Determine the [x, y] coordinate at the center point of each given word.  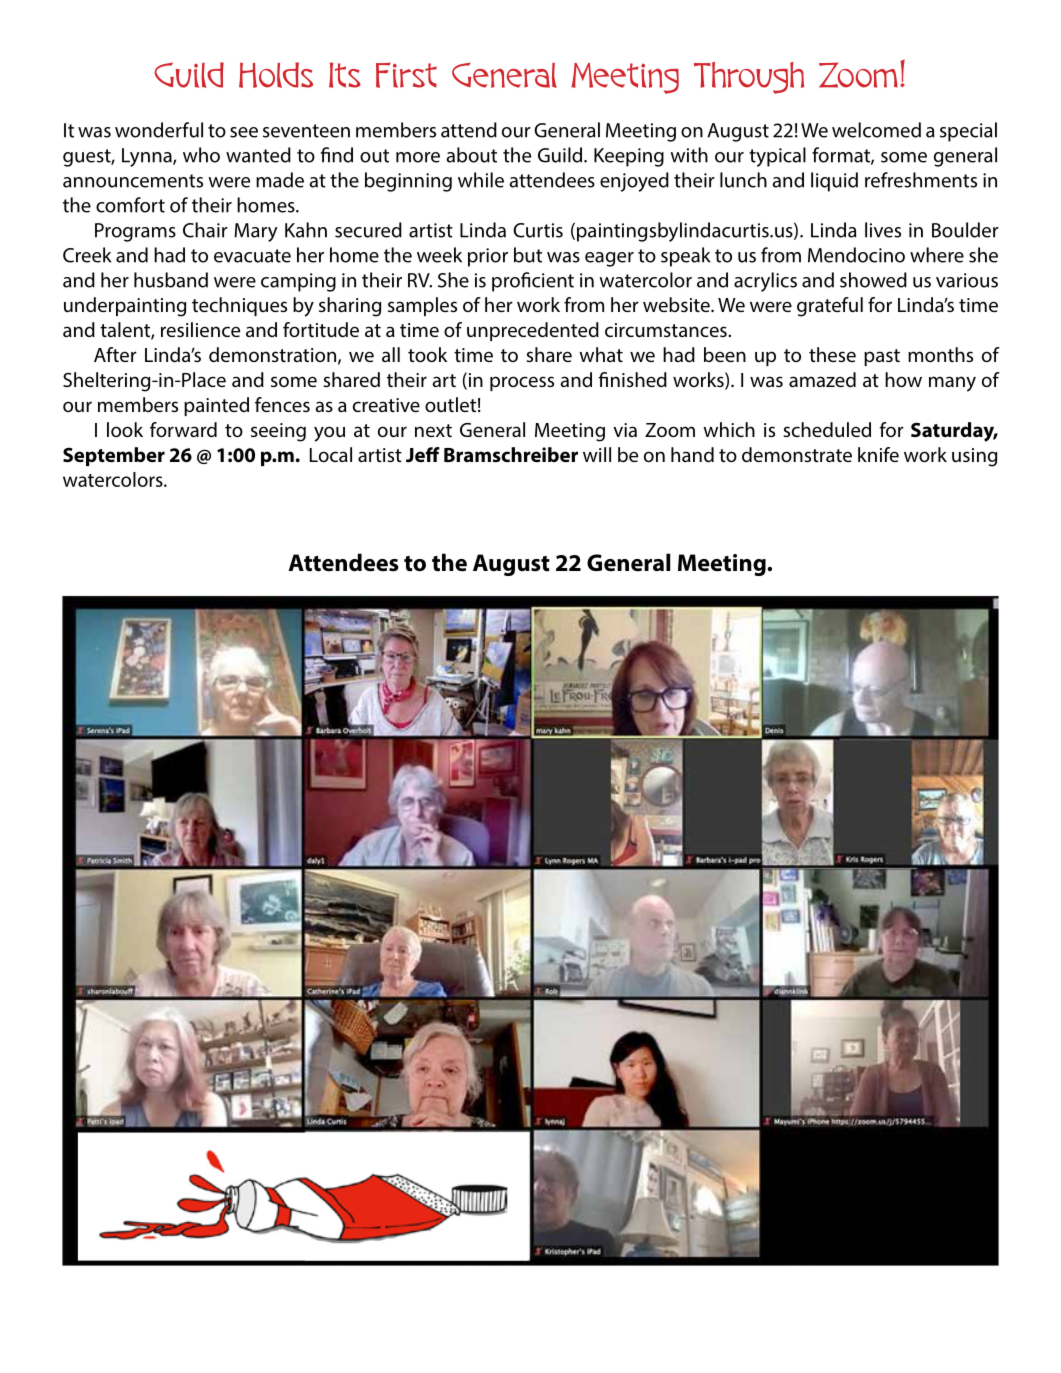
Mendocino [856, 255]
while [481, 180]
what [601, 354]
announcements [133, 181]
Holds [276, 75]
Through [749, 78]
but [528, 255]
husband [171, 280]
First [406, 75]
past [882, 357]
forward [183, 430]
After [115, 354]
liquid [834, 182]
